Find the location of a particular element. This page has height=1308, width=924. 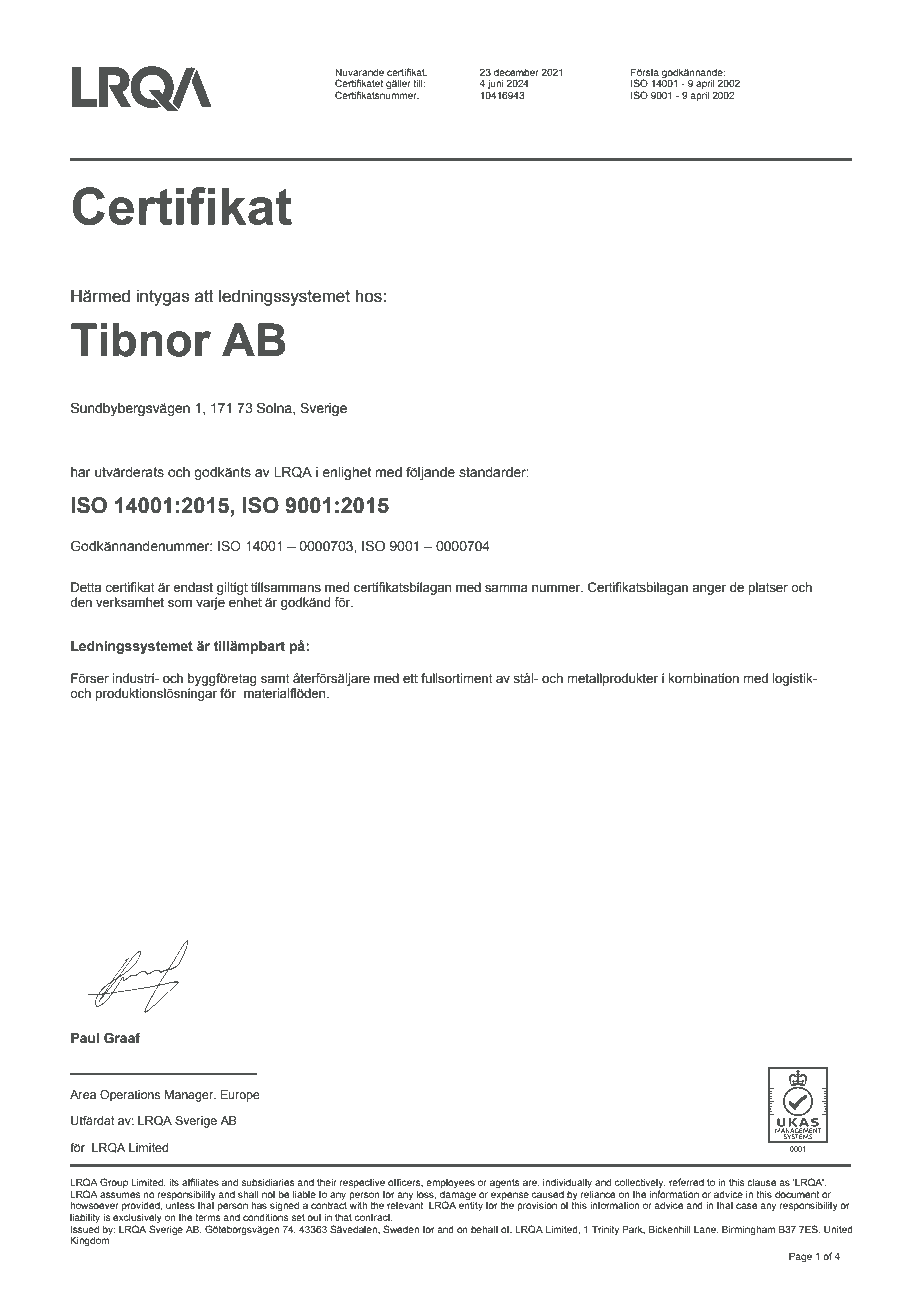

unless is located at coordinates (180, 1205).
